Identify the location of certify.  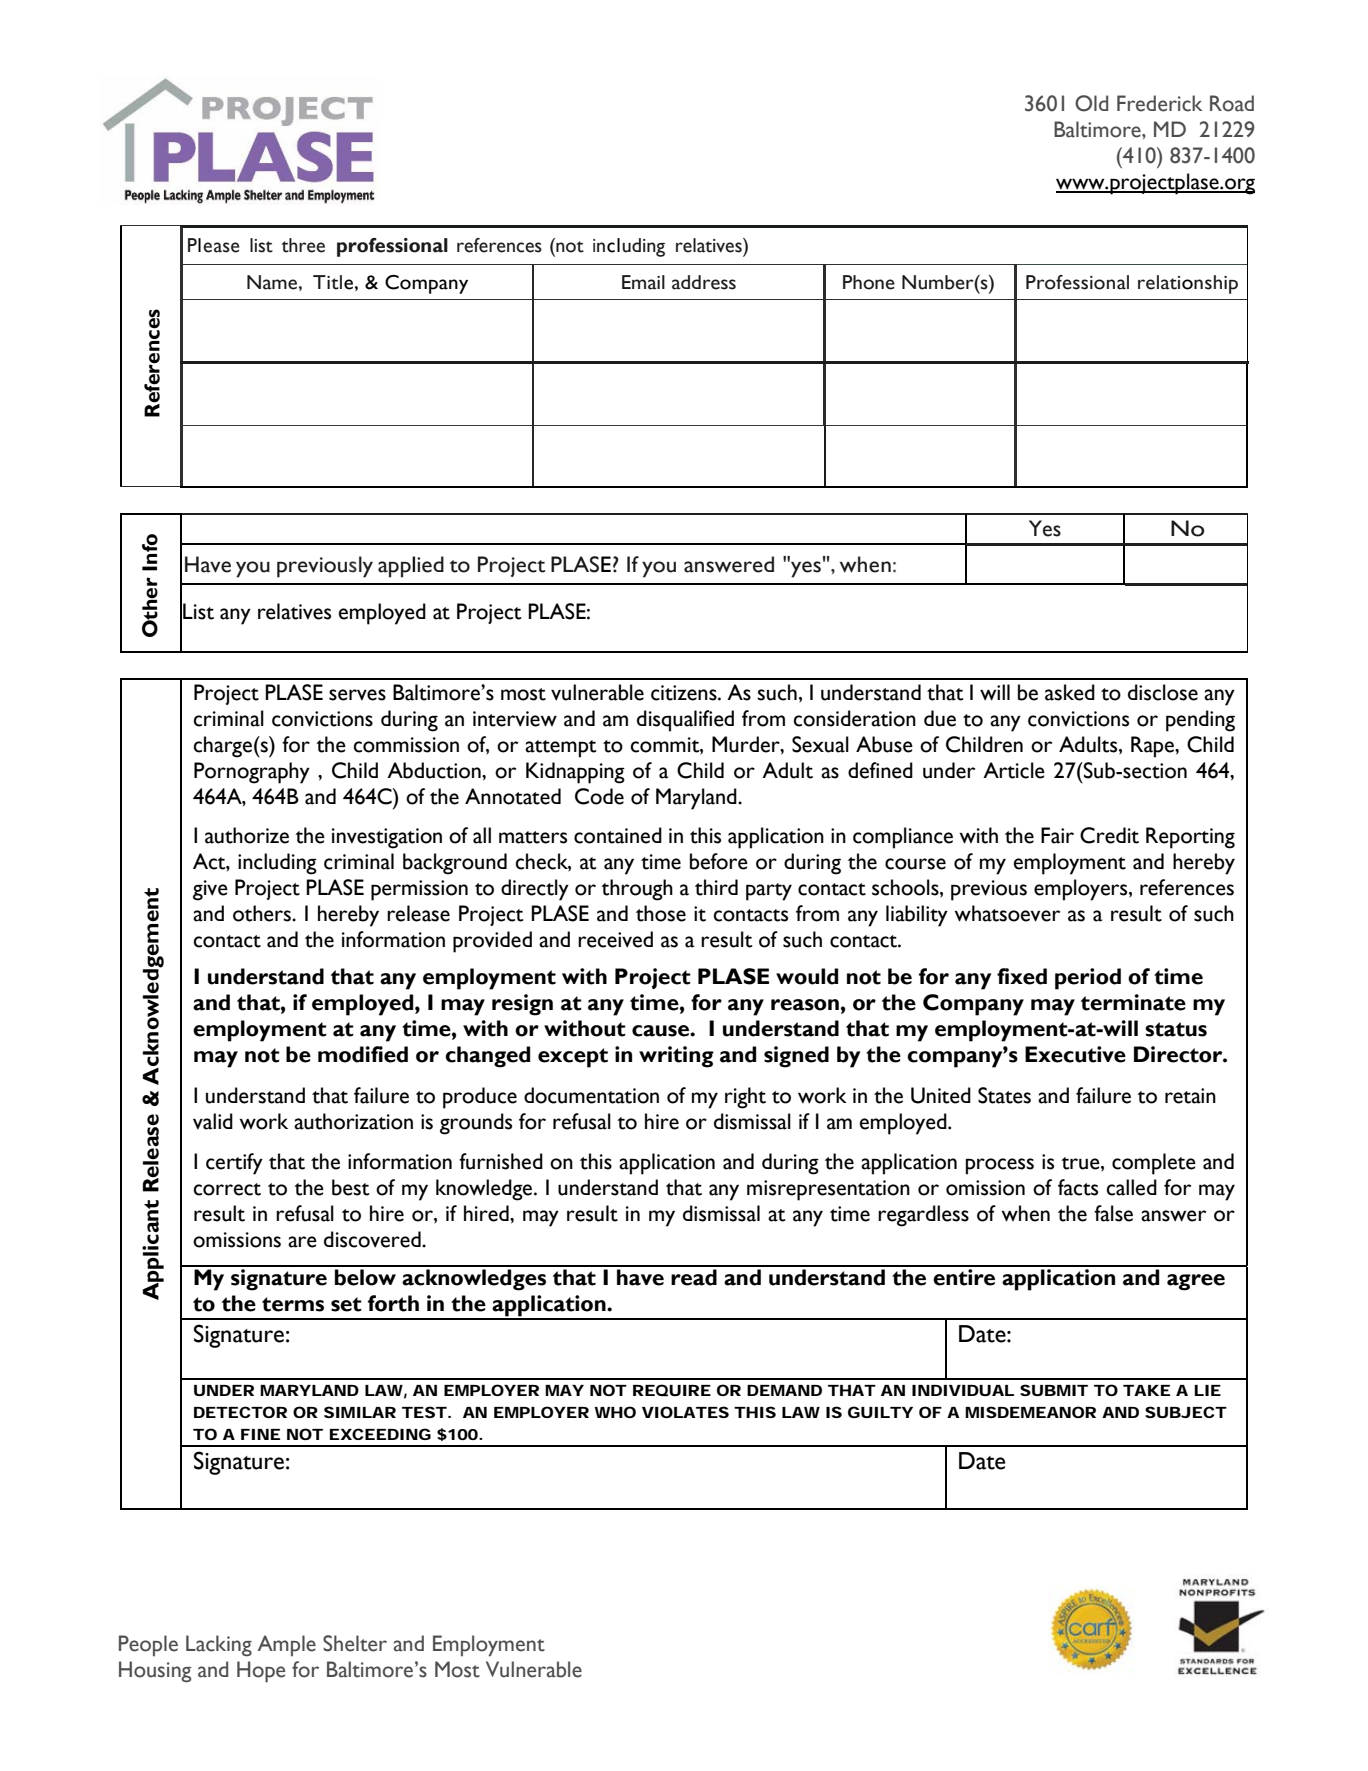
(234, 1164).
